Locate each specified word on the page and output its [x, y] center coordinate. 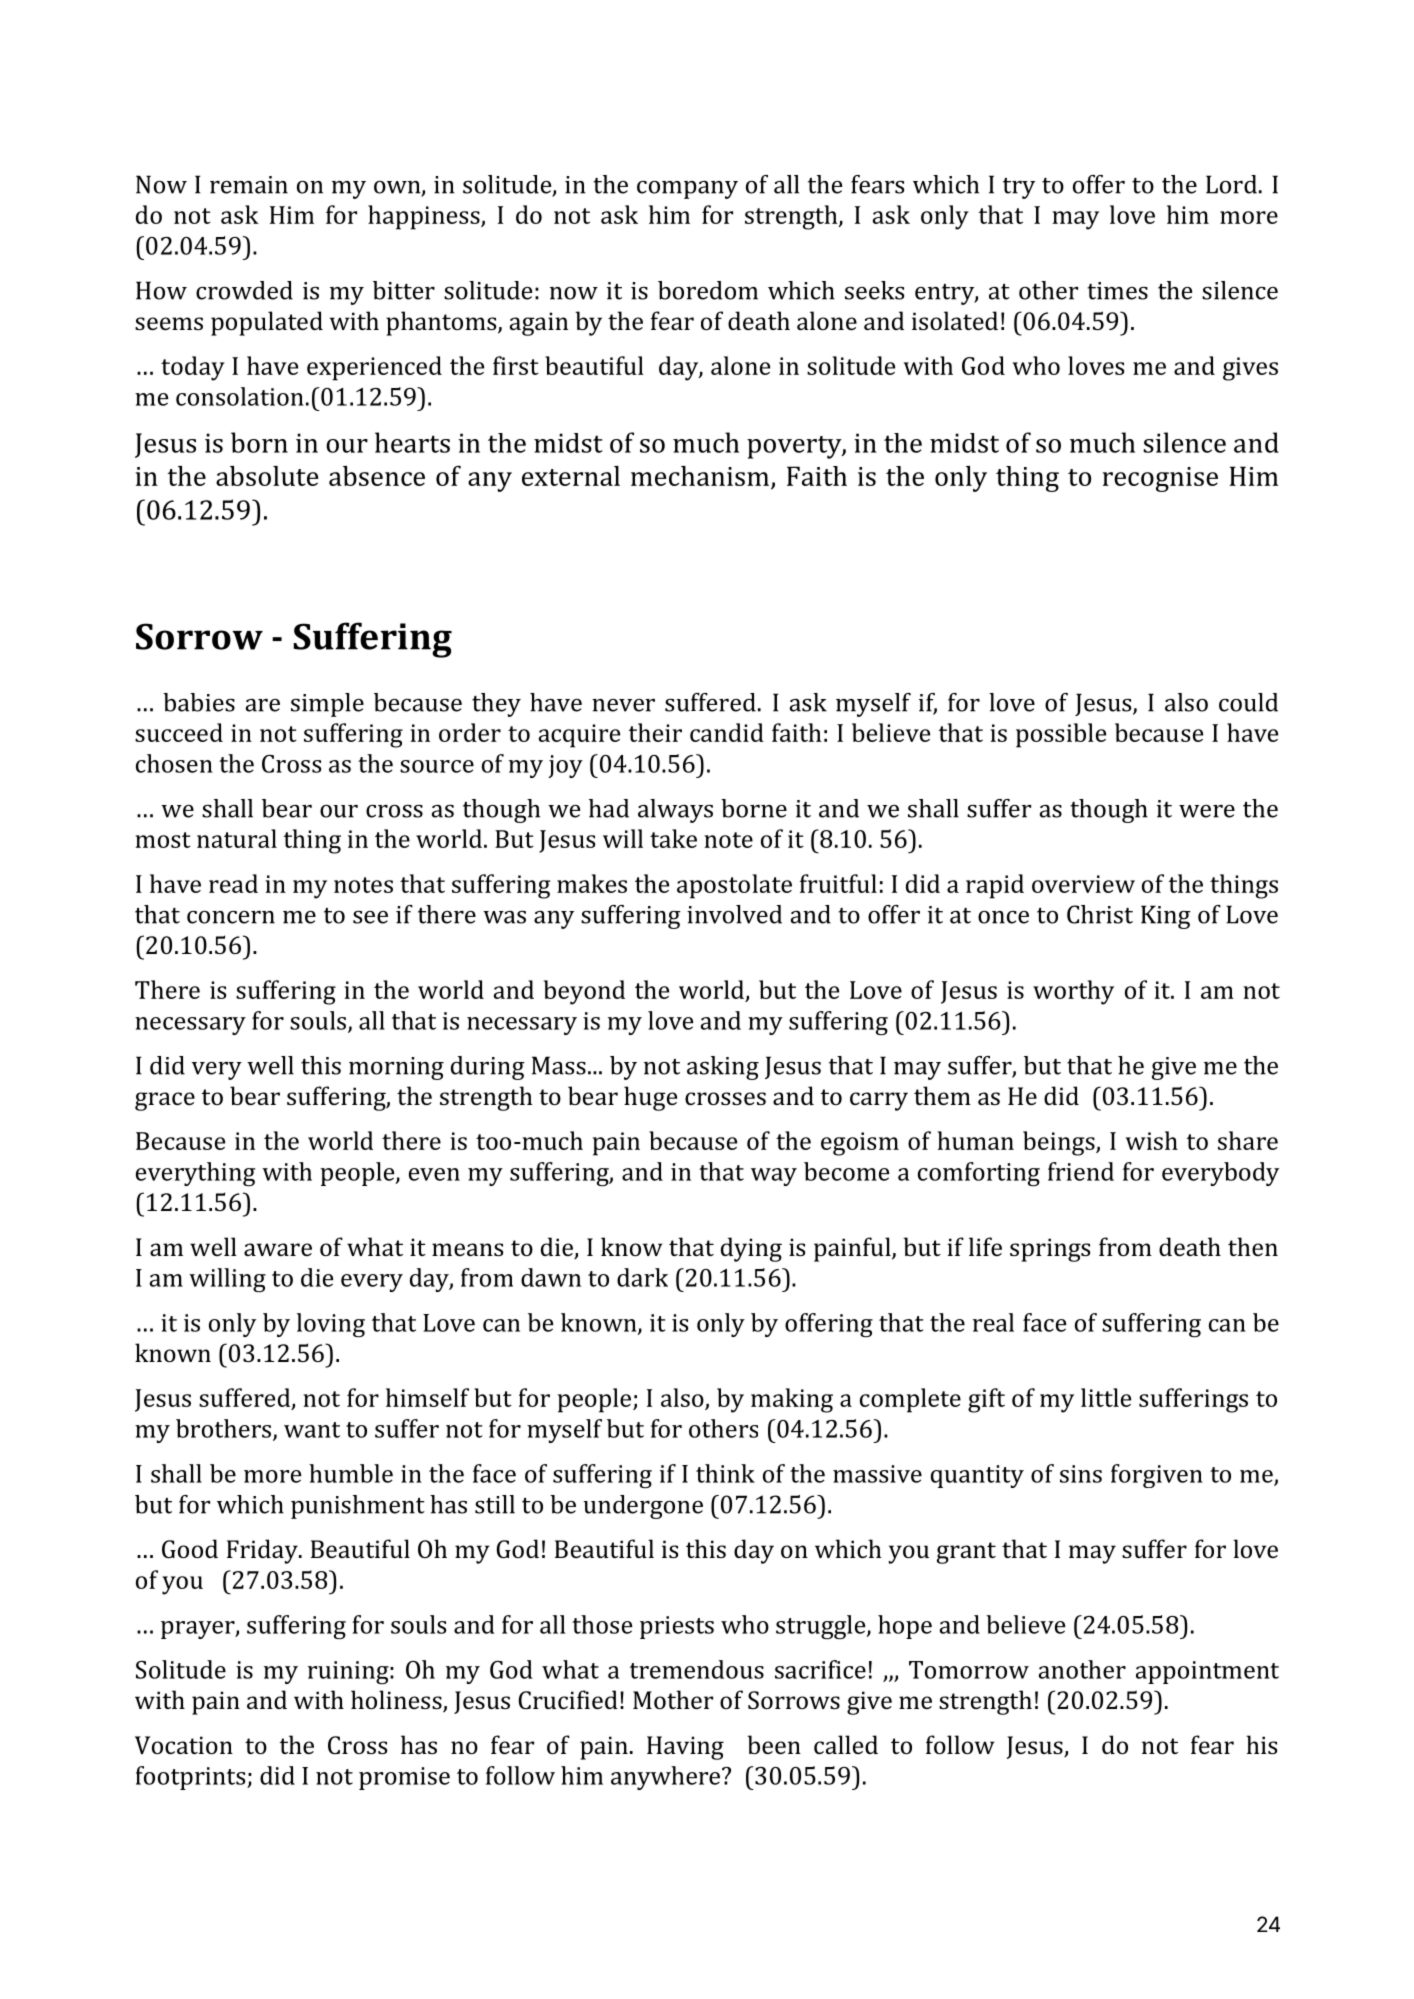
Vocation [184, 1745]
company [687, 190]
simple [327, 705]
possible [1061, 735]
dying [751, 1249]
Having [685, 1748]
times [1117, 291]
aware [278, 1249]
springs [1050, 1250]
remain [249, 185]
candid [727, 732]
